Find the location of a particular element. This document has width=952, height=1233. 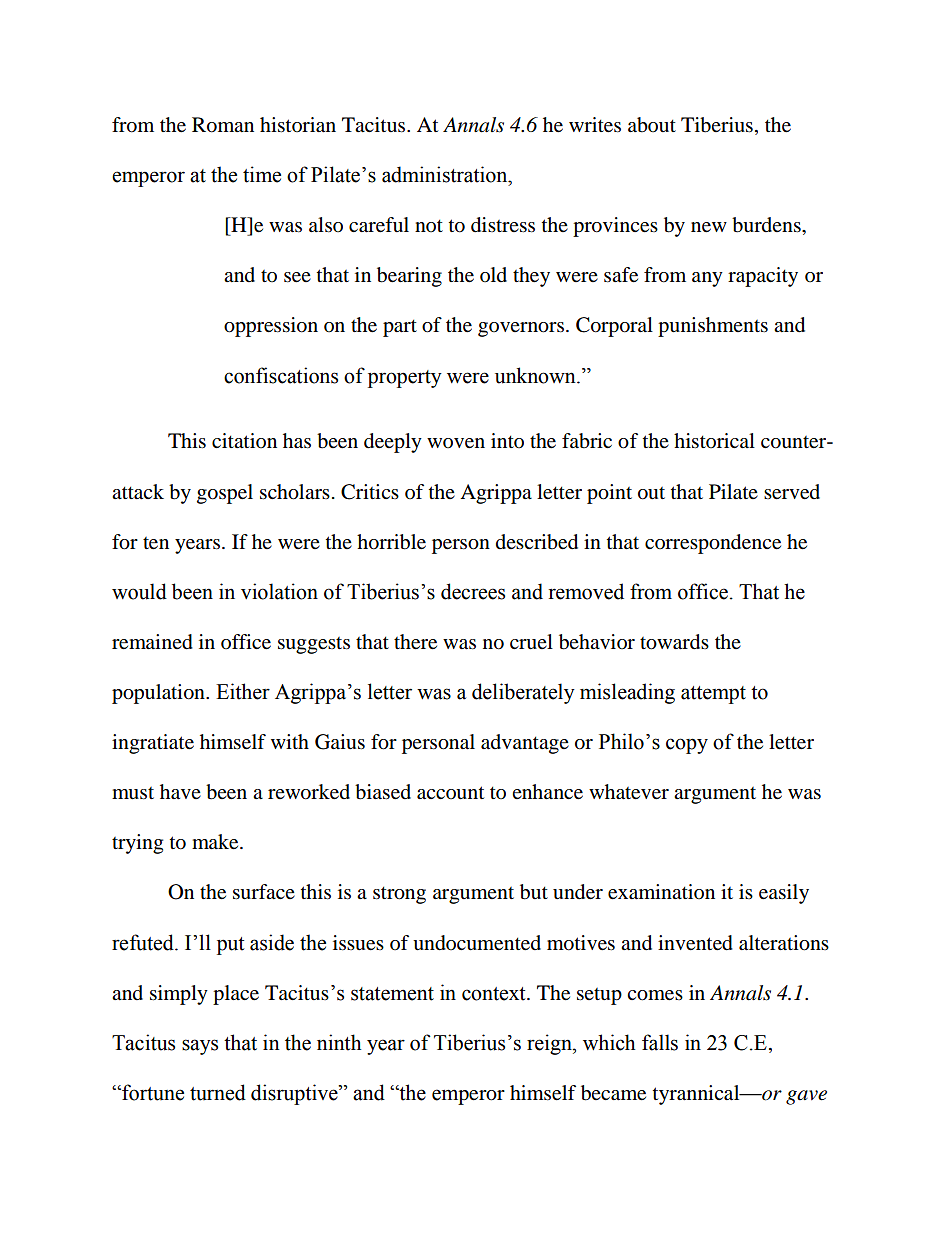

falls is located at coordinates (660, 1042).
